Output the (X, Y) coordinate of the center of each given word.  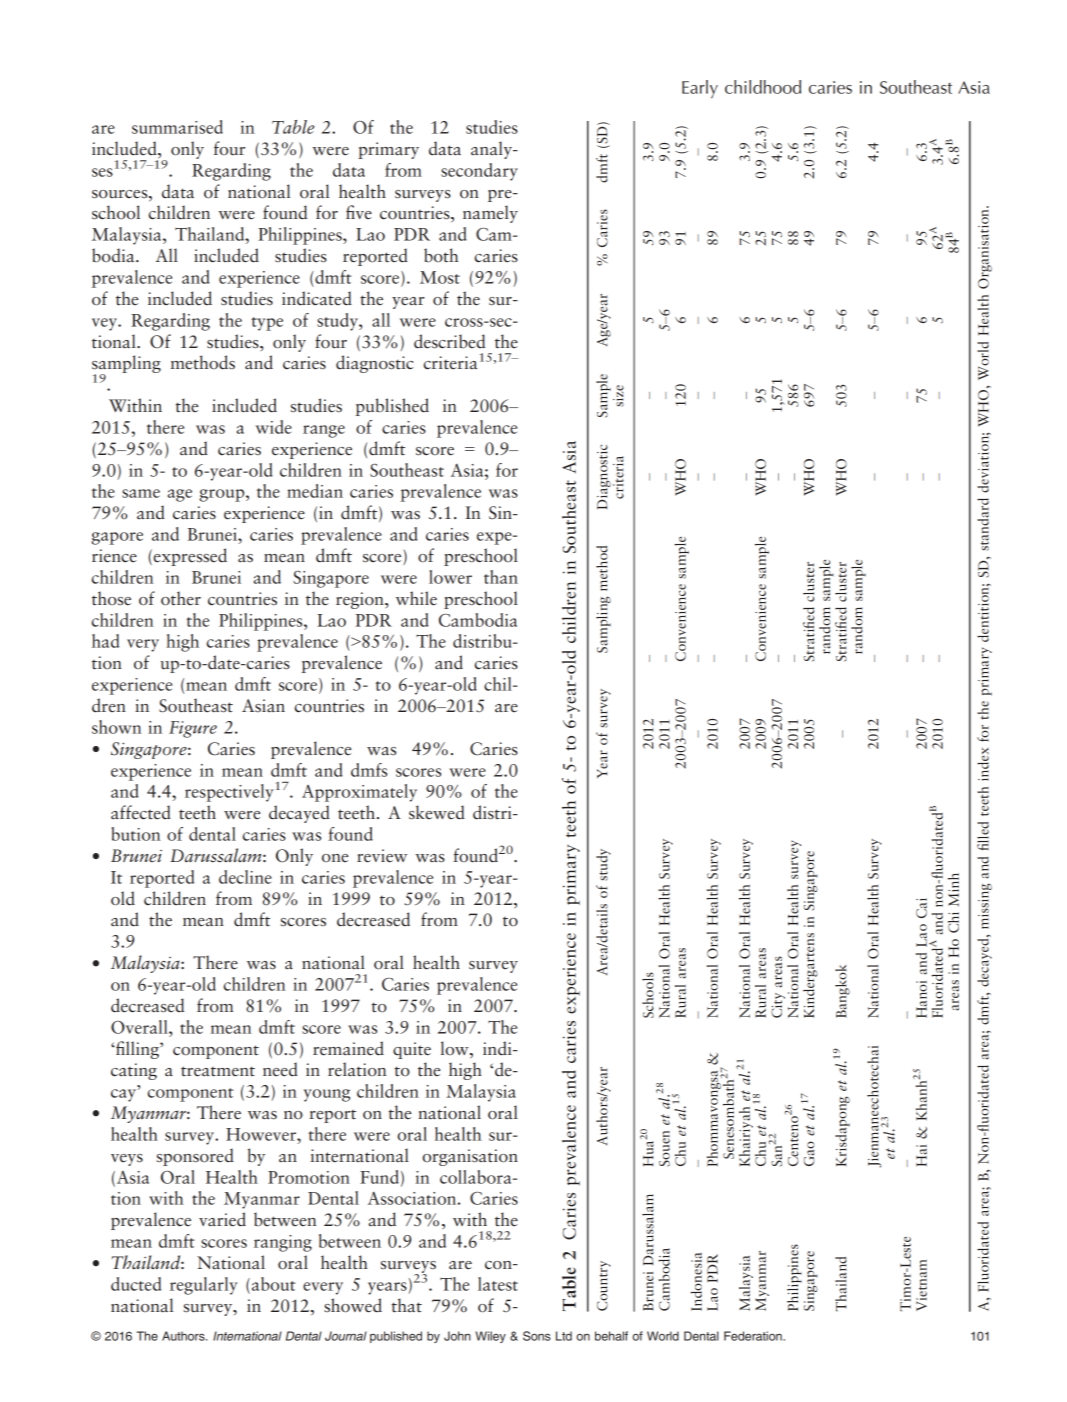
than (501, 577)
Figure (193, 729)
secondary (479, 172)
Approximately (359, 793)
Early (700, 89)
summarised (177, 127)
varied (222, 1219)
